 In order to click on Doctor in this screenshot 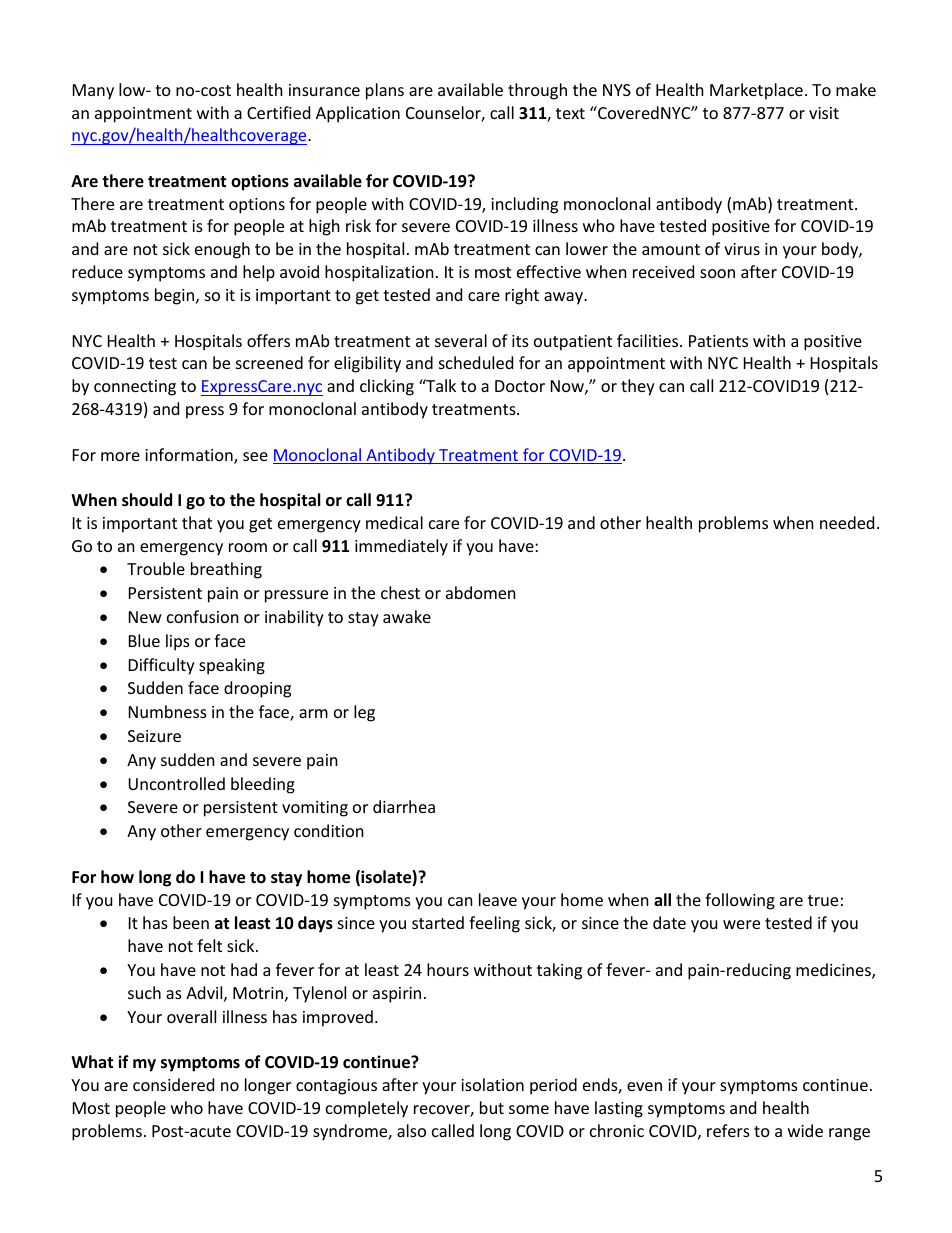, I will do `click(520, 386)`.
